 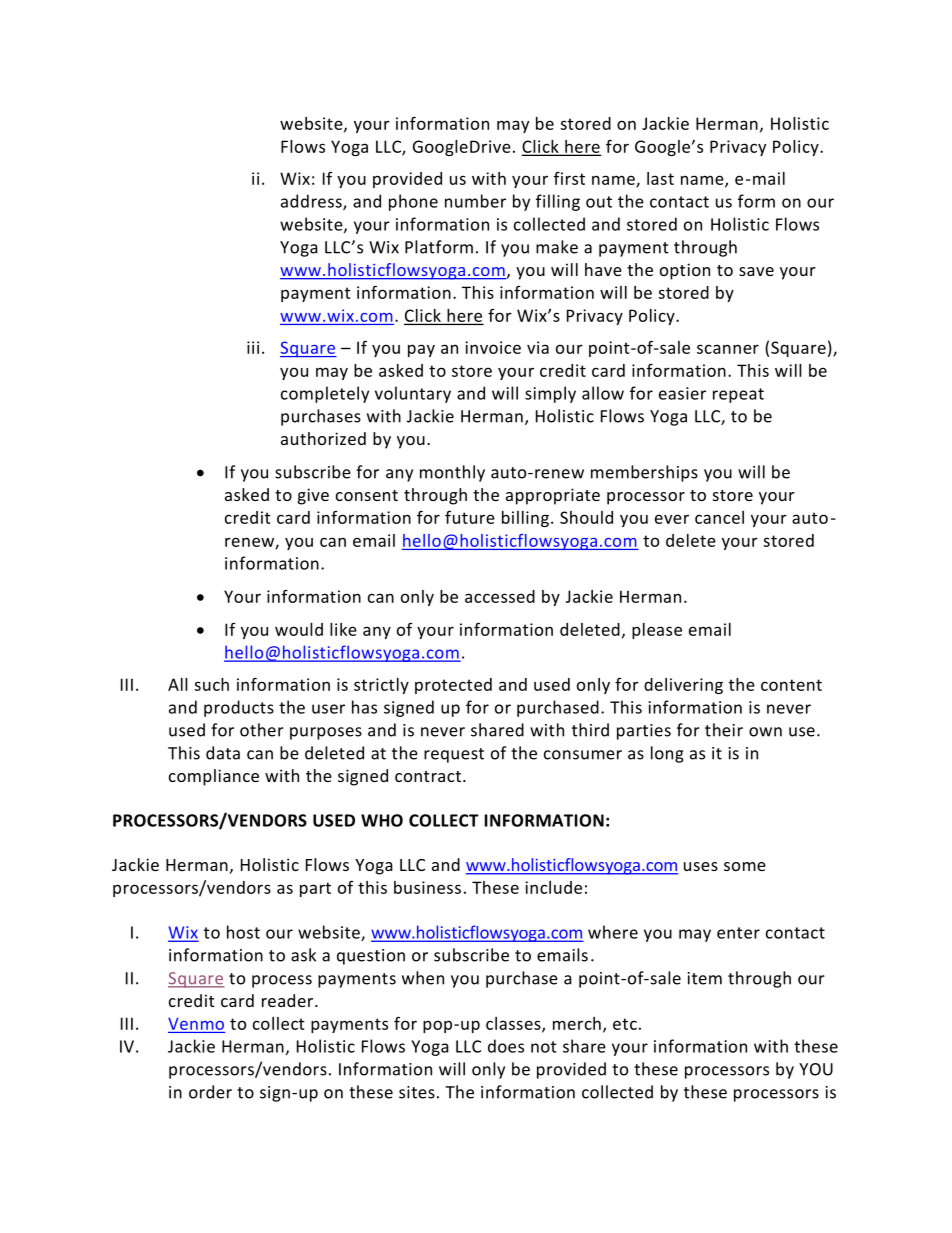 What do you see at coordinates (500, 596) in the screenshot?
I see `accessed` at bounding box center [500, 596].
